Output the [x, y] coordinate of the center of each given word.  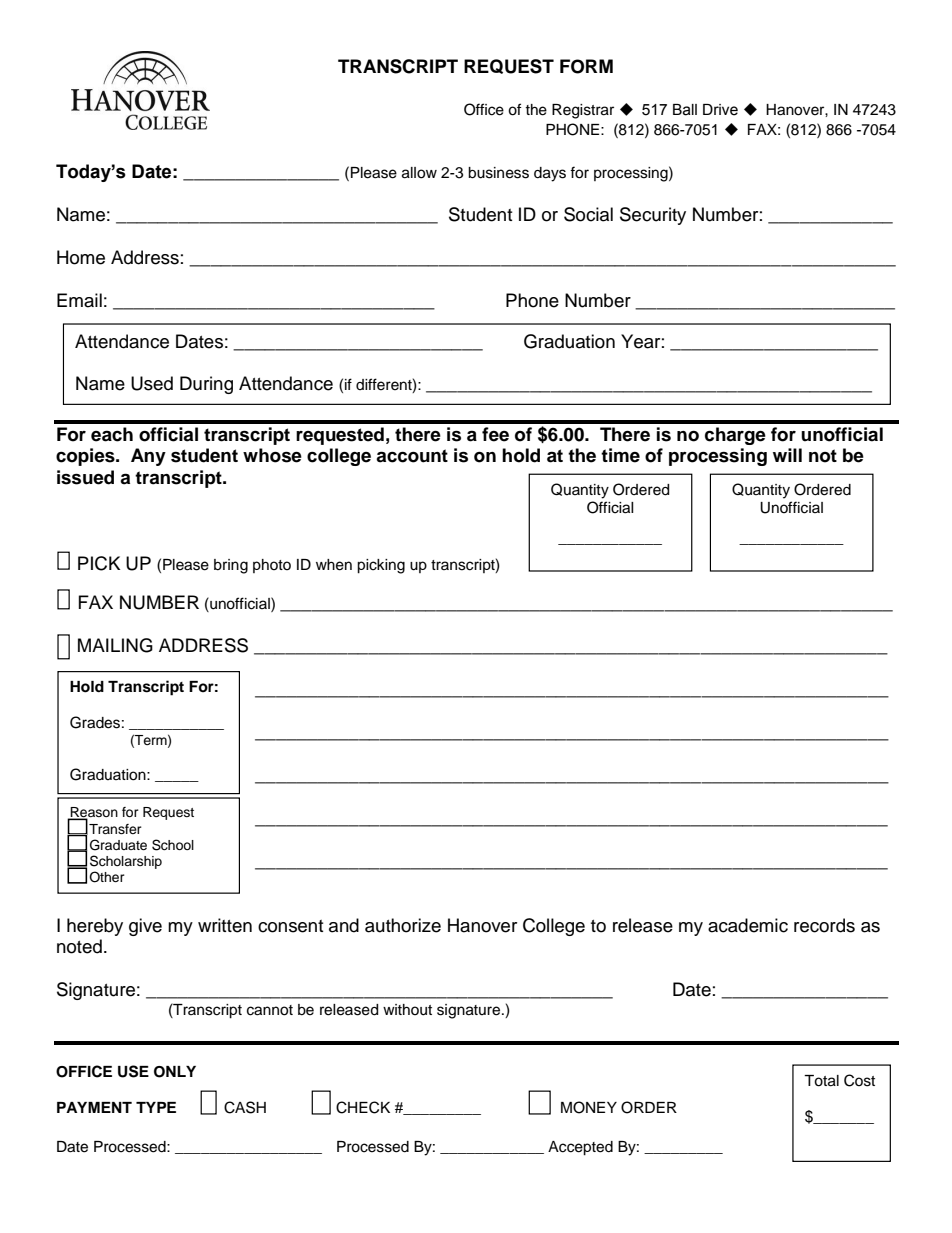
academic [748, 925]
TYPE [156, 1107]
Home [81, 257]
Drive [720, 110]
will [787, 455]
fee [495, 434]
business [498, 173]
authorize [403, 925]
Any [148, 457]
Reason [93, 813]
